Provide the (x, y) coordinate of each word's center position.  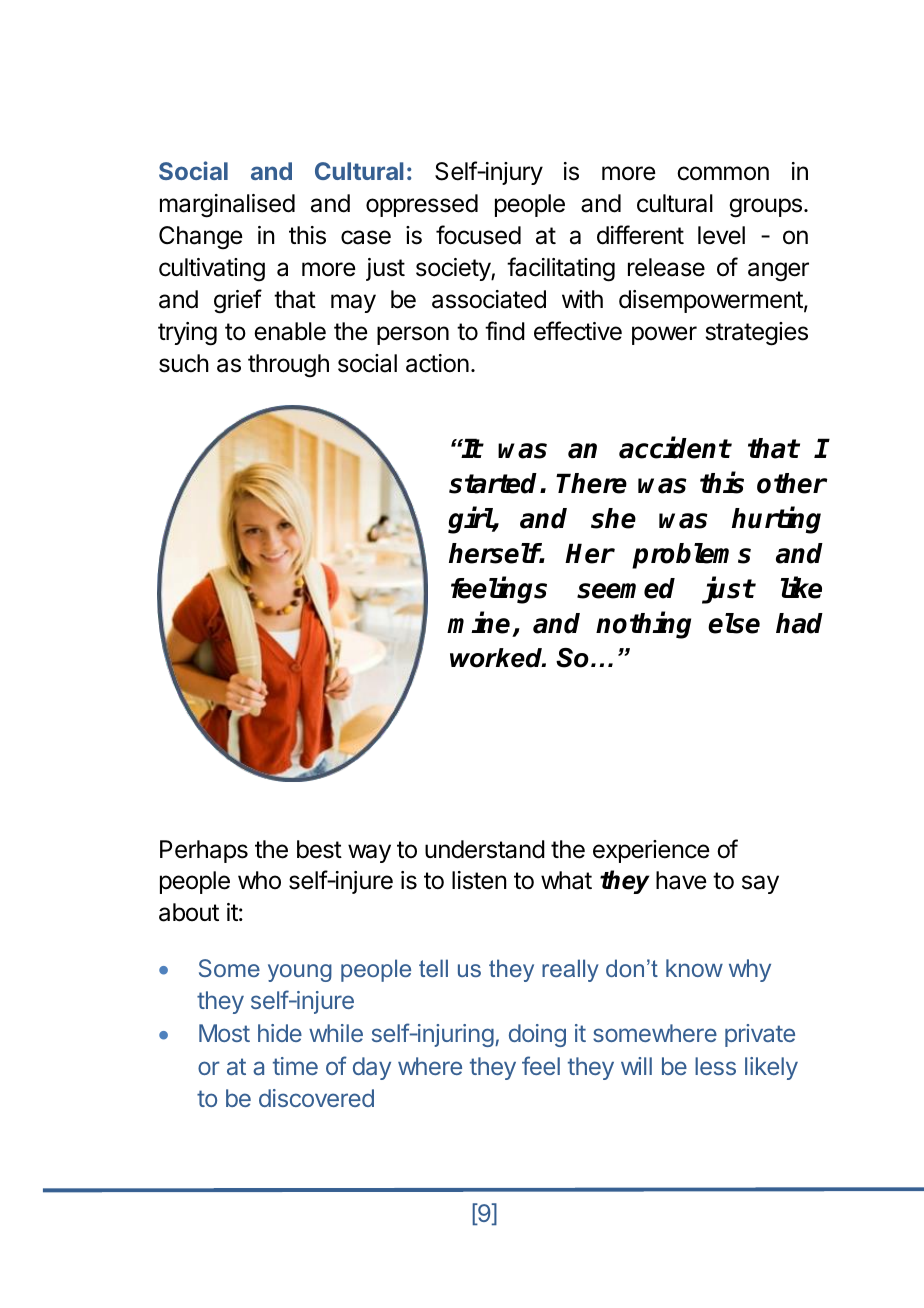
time (295, 1066)
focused (478, 235)
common (723, 173)
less (715, 1066)
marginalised (227, 206)
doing (537, 1035)
